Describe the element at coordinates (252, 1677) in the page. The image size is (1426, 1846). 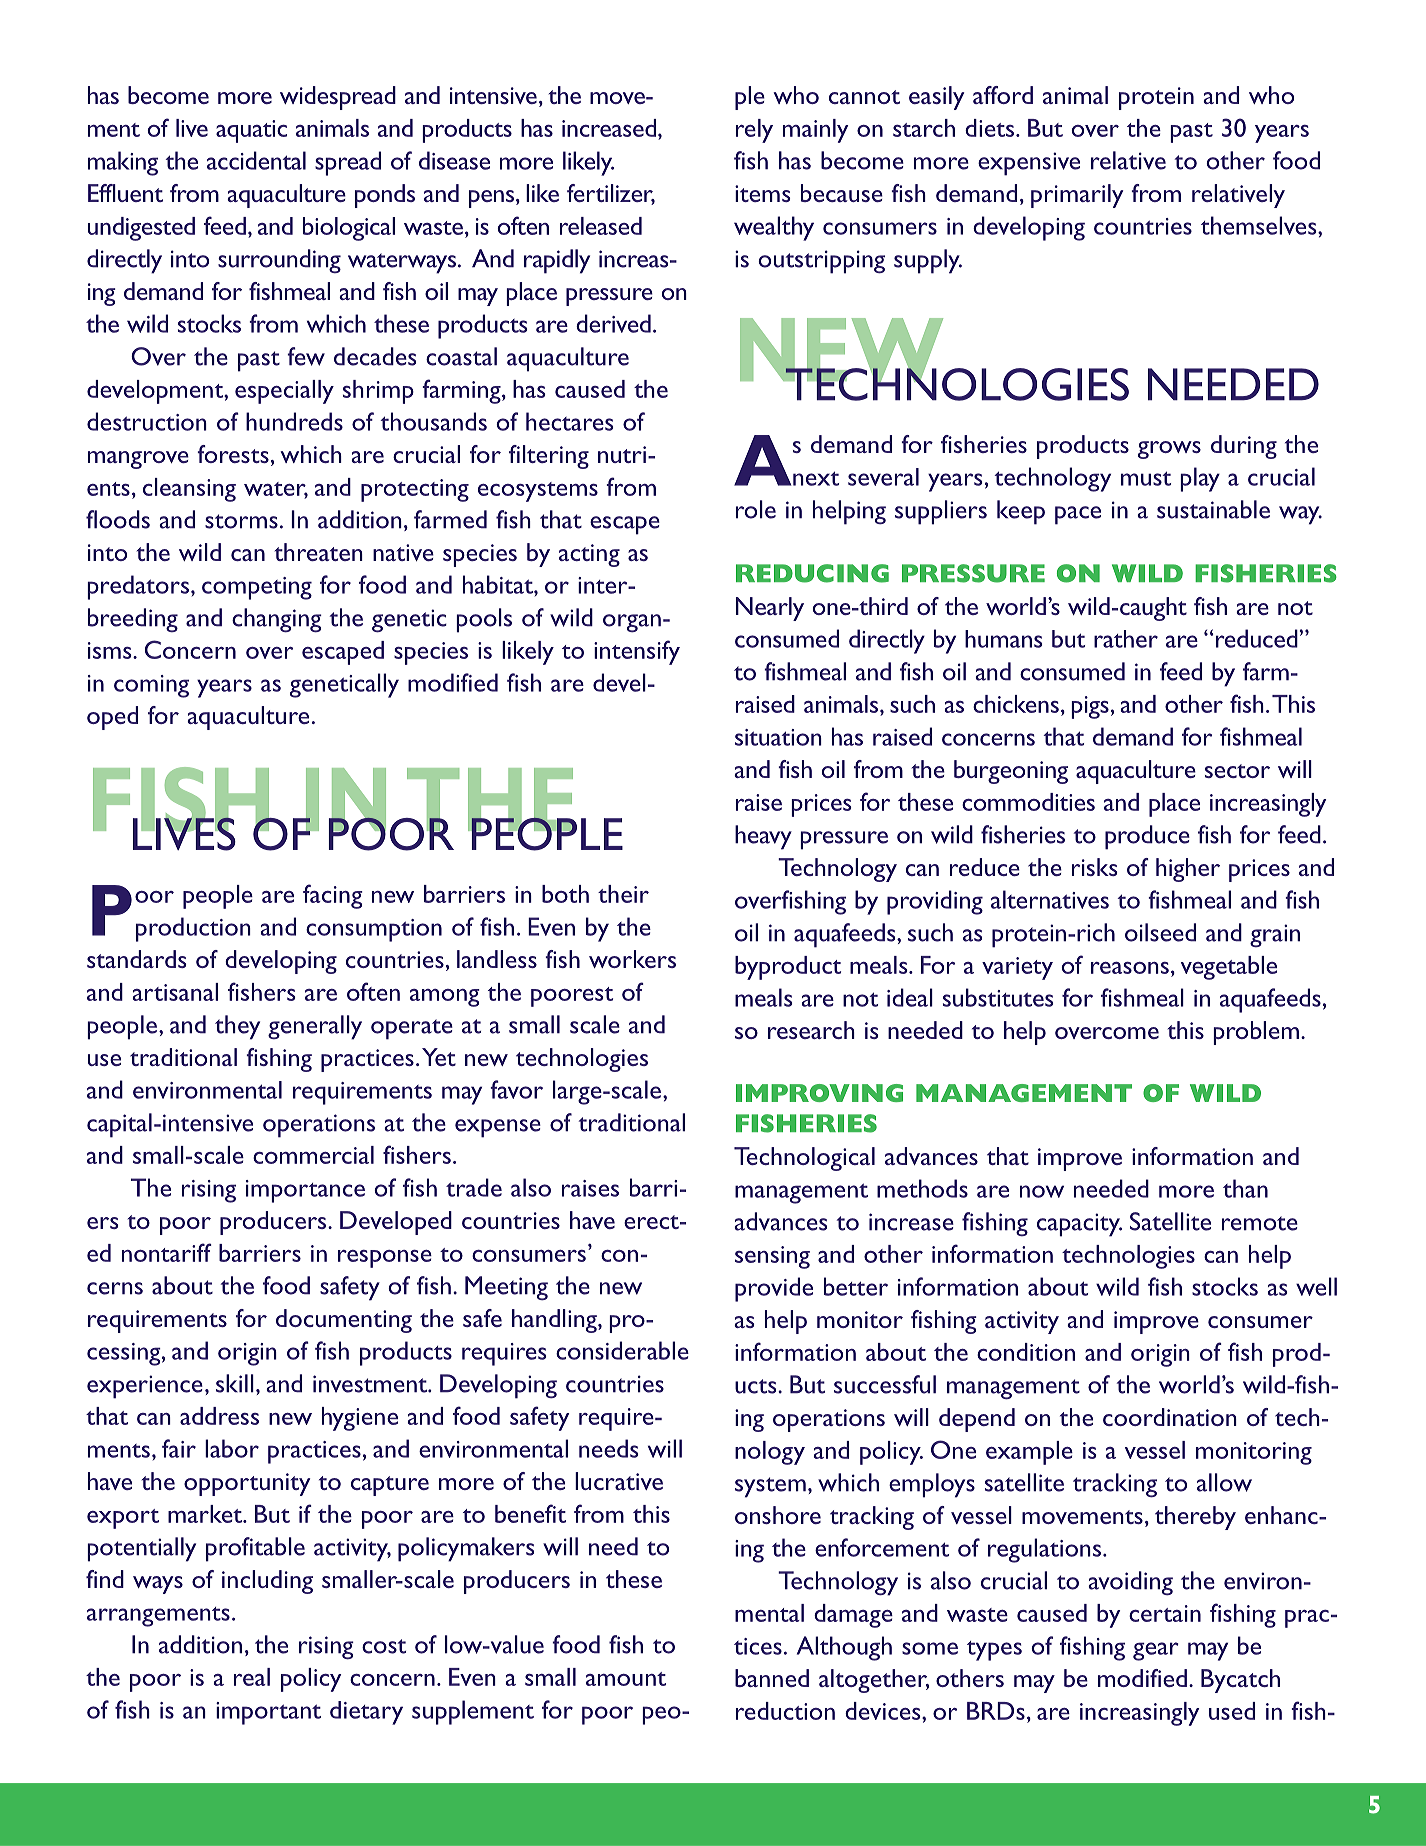
I see `real` at that location.
